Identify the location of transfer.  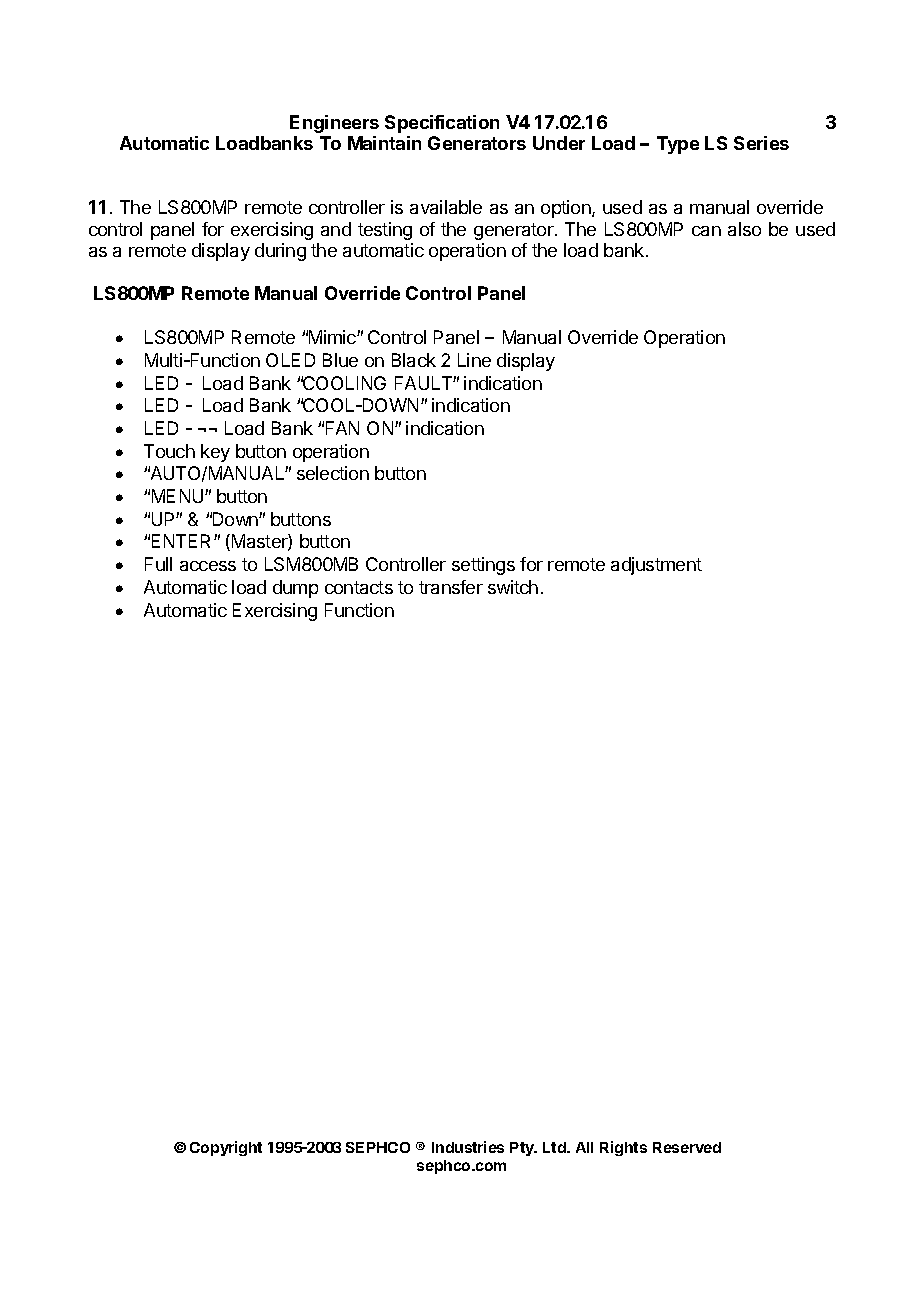
(451, 587).
